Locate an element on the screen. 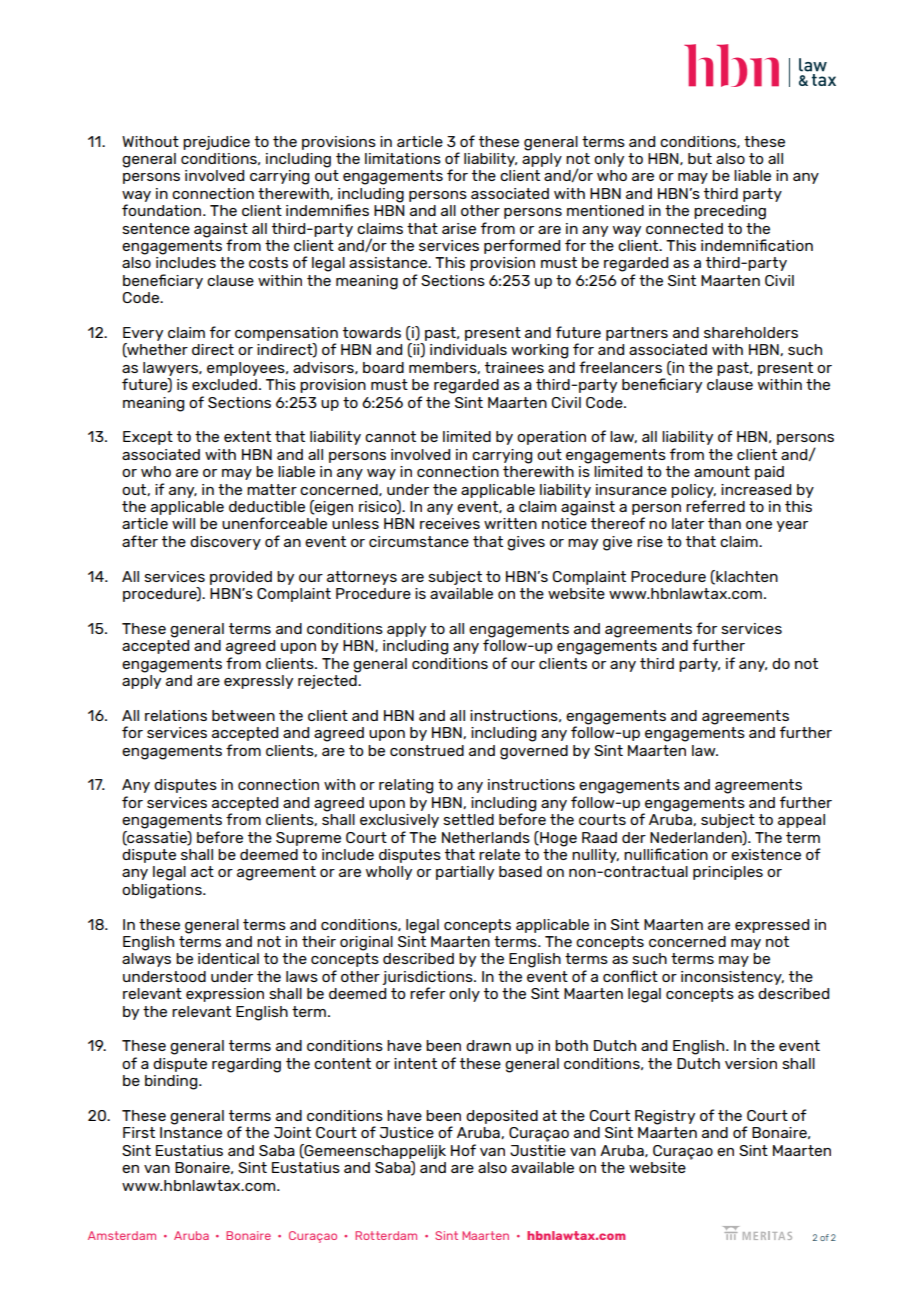 This screenshot has width=924, height=1308. Instance is located at coordinates (191, 1132).
